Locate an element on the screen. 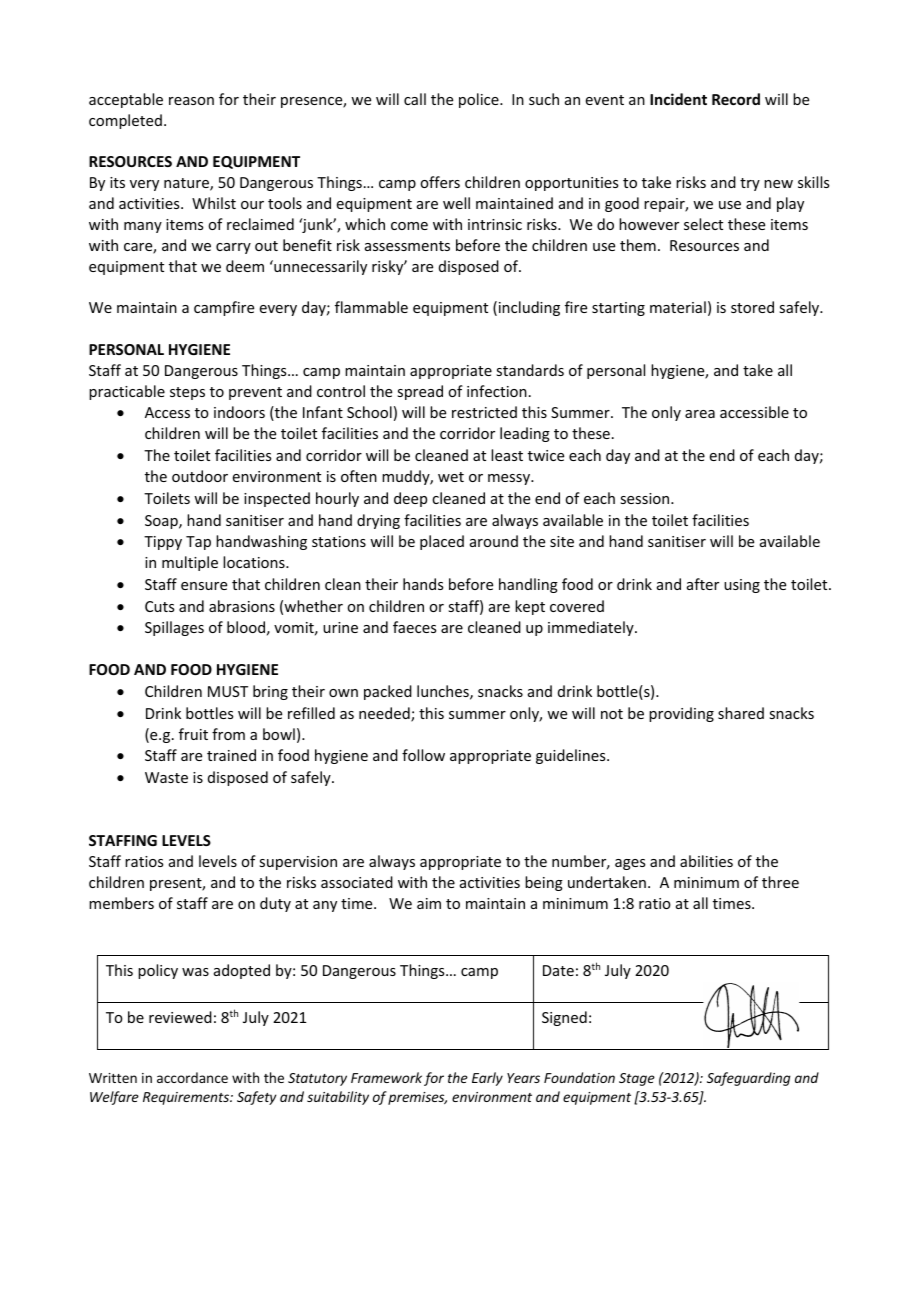  reason is located at coordinates (191, 101).
